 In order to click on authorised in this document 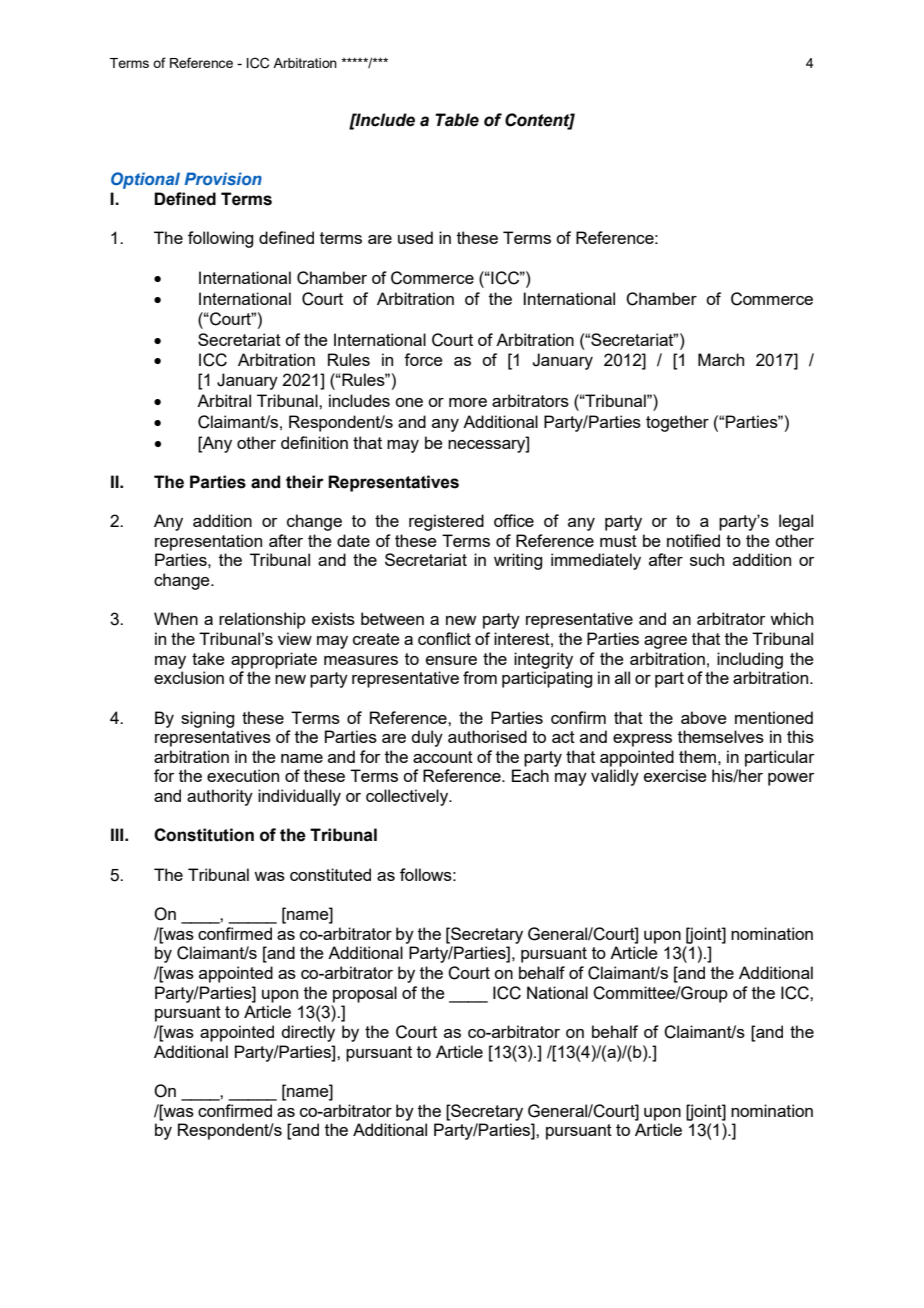, I will do `click(487, 736)`.
